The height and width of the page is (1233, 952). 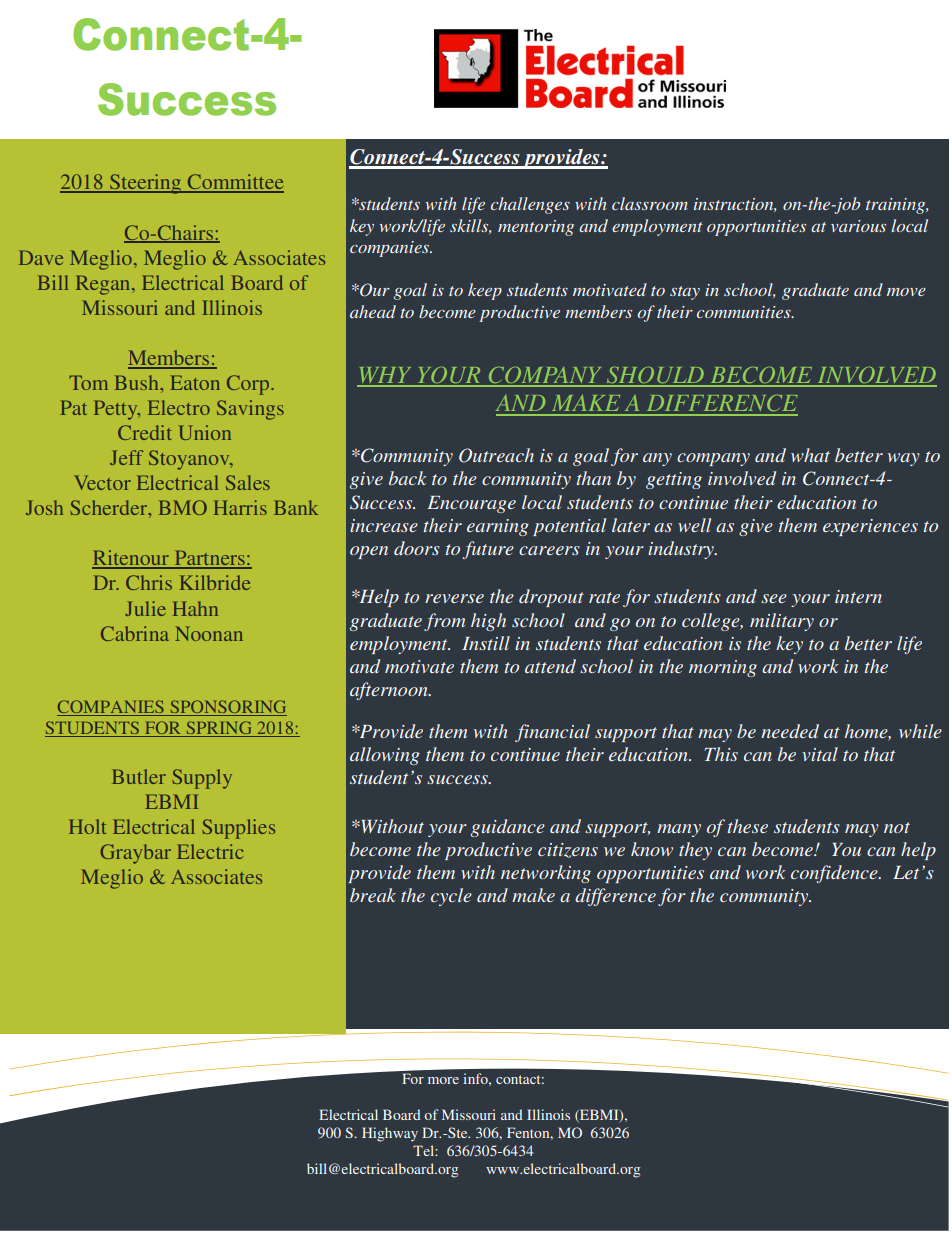 What do you see at coordinates (486, 643) in the page?
I see `Instill` at bounding box center [486, 643].
